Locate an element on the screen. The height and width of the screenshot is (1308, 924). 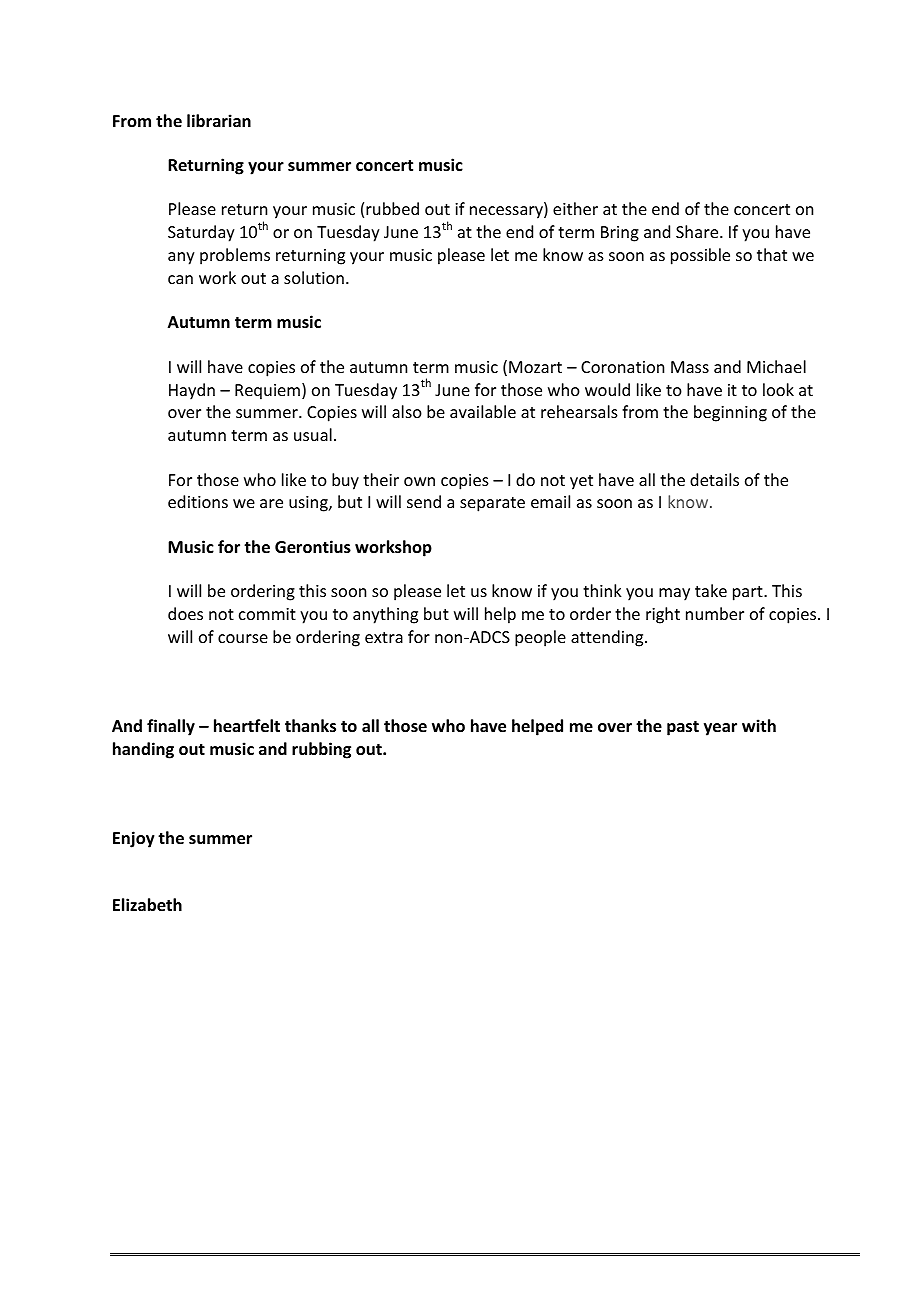
Elizabeth is located at coordinates (147, 905).
